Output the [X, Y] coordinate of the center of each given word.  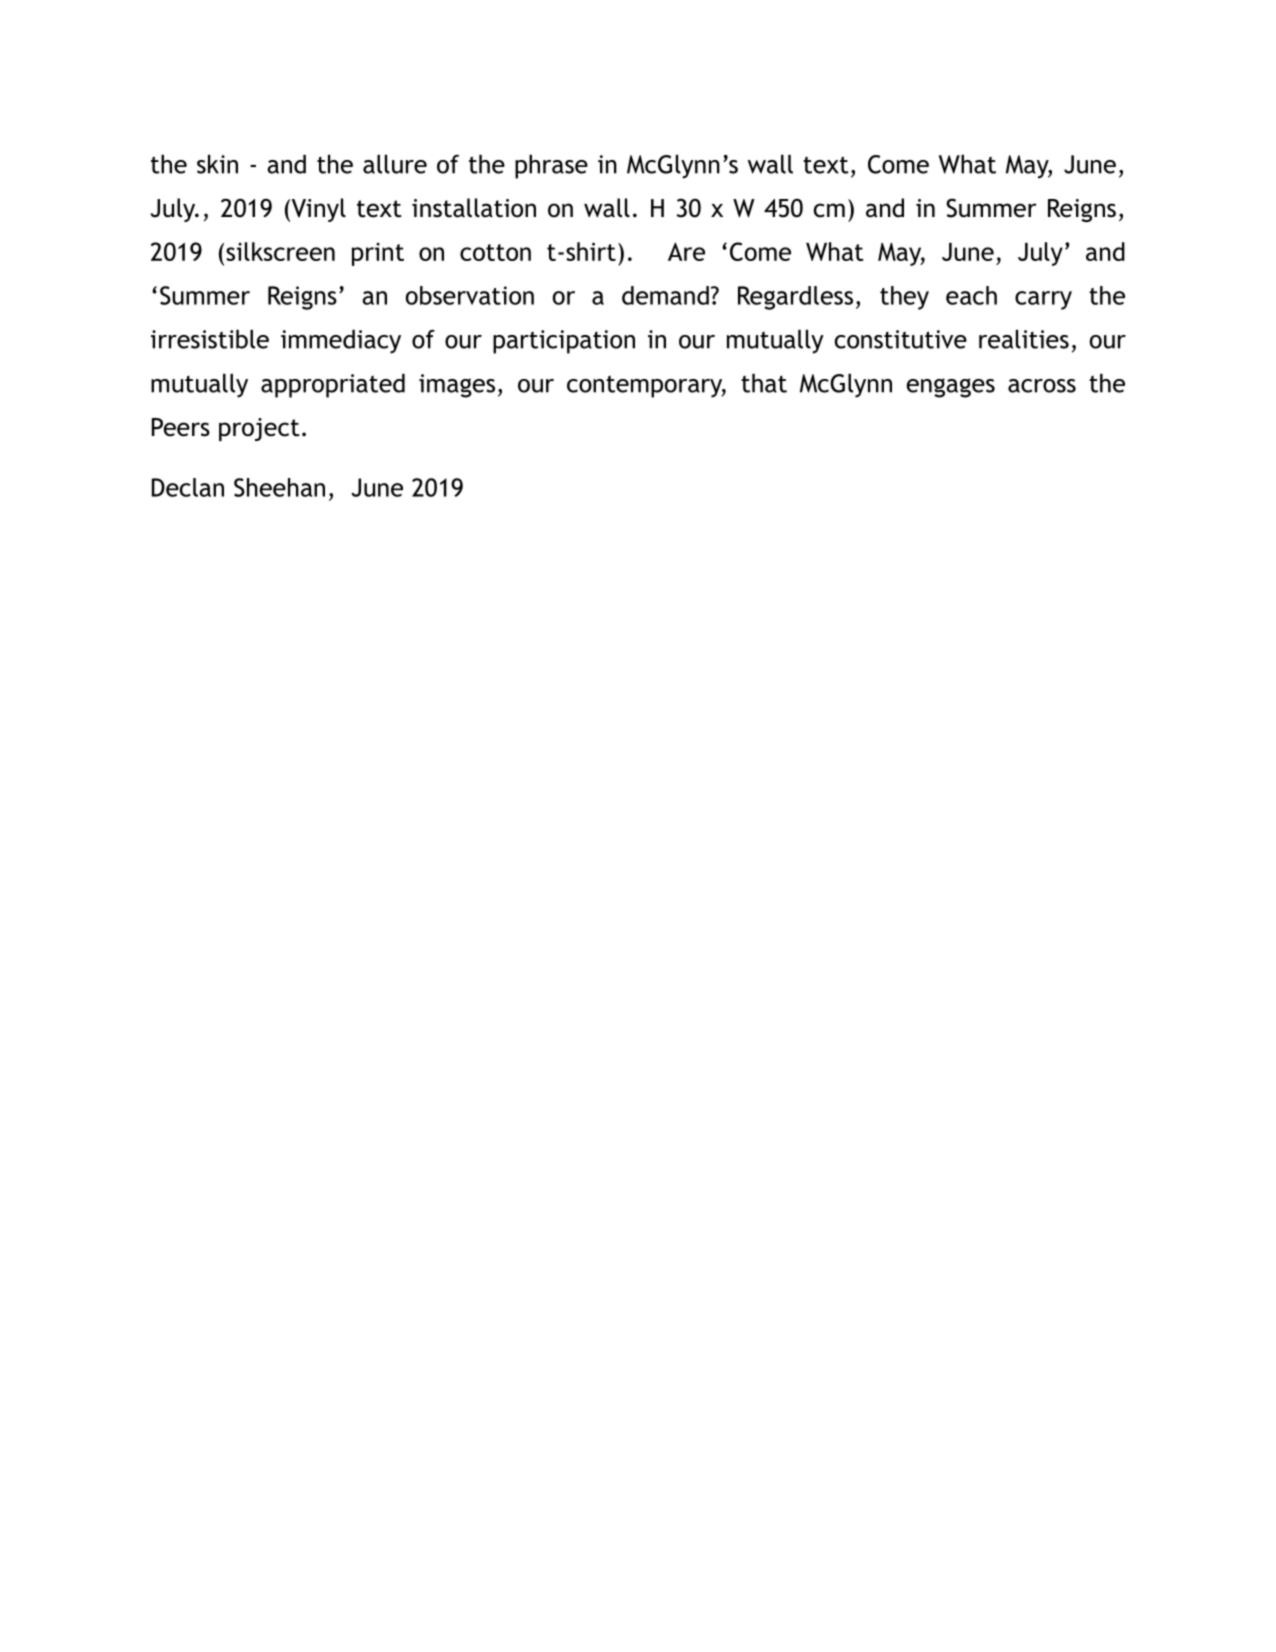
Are [686, 251]
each [971, 295]
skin [217, 164]
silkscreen [280, 251]
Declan [188, 487]
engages [951, 388]
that [764, 383]
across [1042, 386]
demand [665, 295]
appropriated [333, 385]
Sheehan [279, 487]
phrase [551, 166]
